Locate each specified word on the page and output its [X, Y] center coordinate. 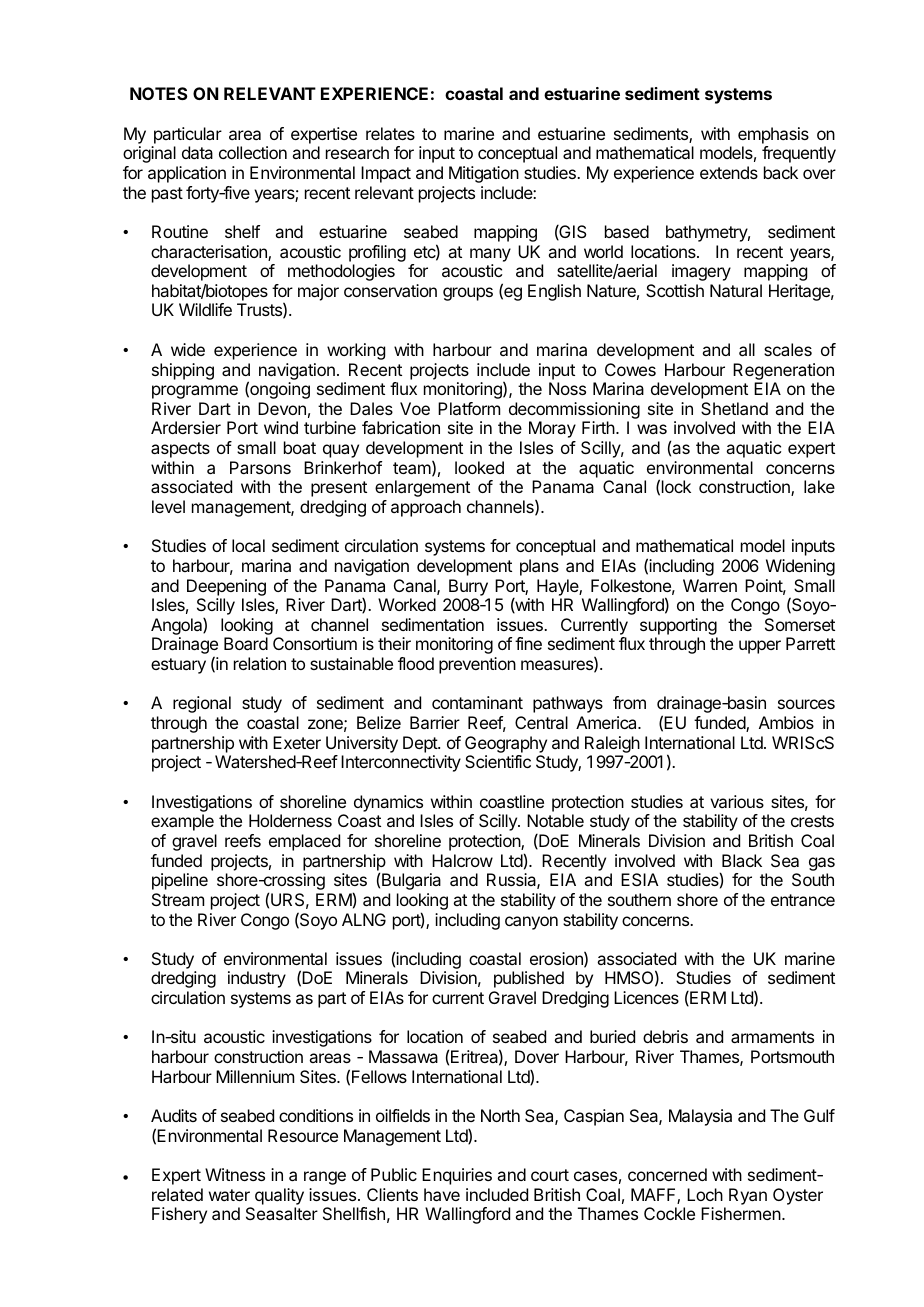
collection [253, 152]
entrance [803, 900]
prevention [477, 665]
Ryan [748, 1196]
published [529, 979]
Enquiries [457, 1176]
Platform [469, 408]
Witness [235, 1174]
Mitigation [484, 174]
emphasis [773, 135]
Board [246, 643]
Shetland [734, 408]
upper [760, 647]
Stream [178, 899]
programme [195, 392]
